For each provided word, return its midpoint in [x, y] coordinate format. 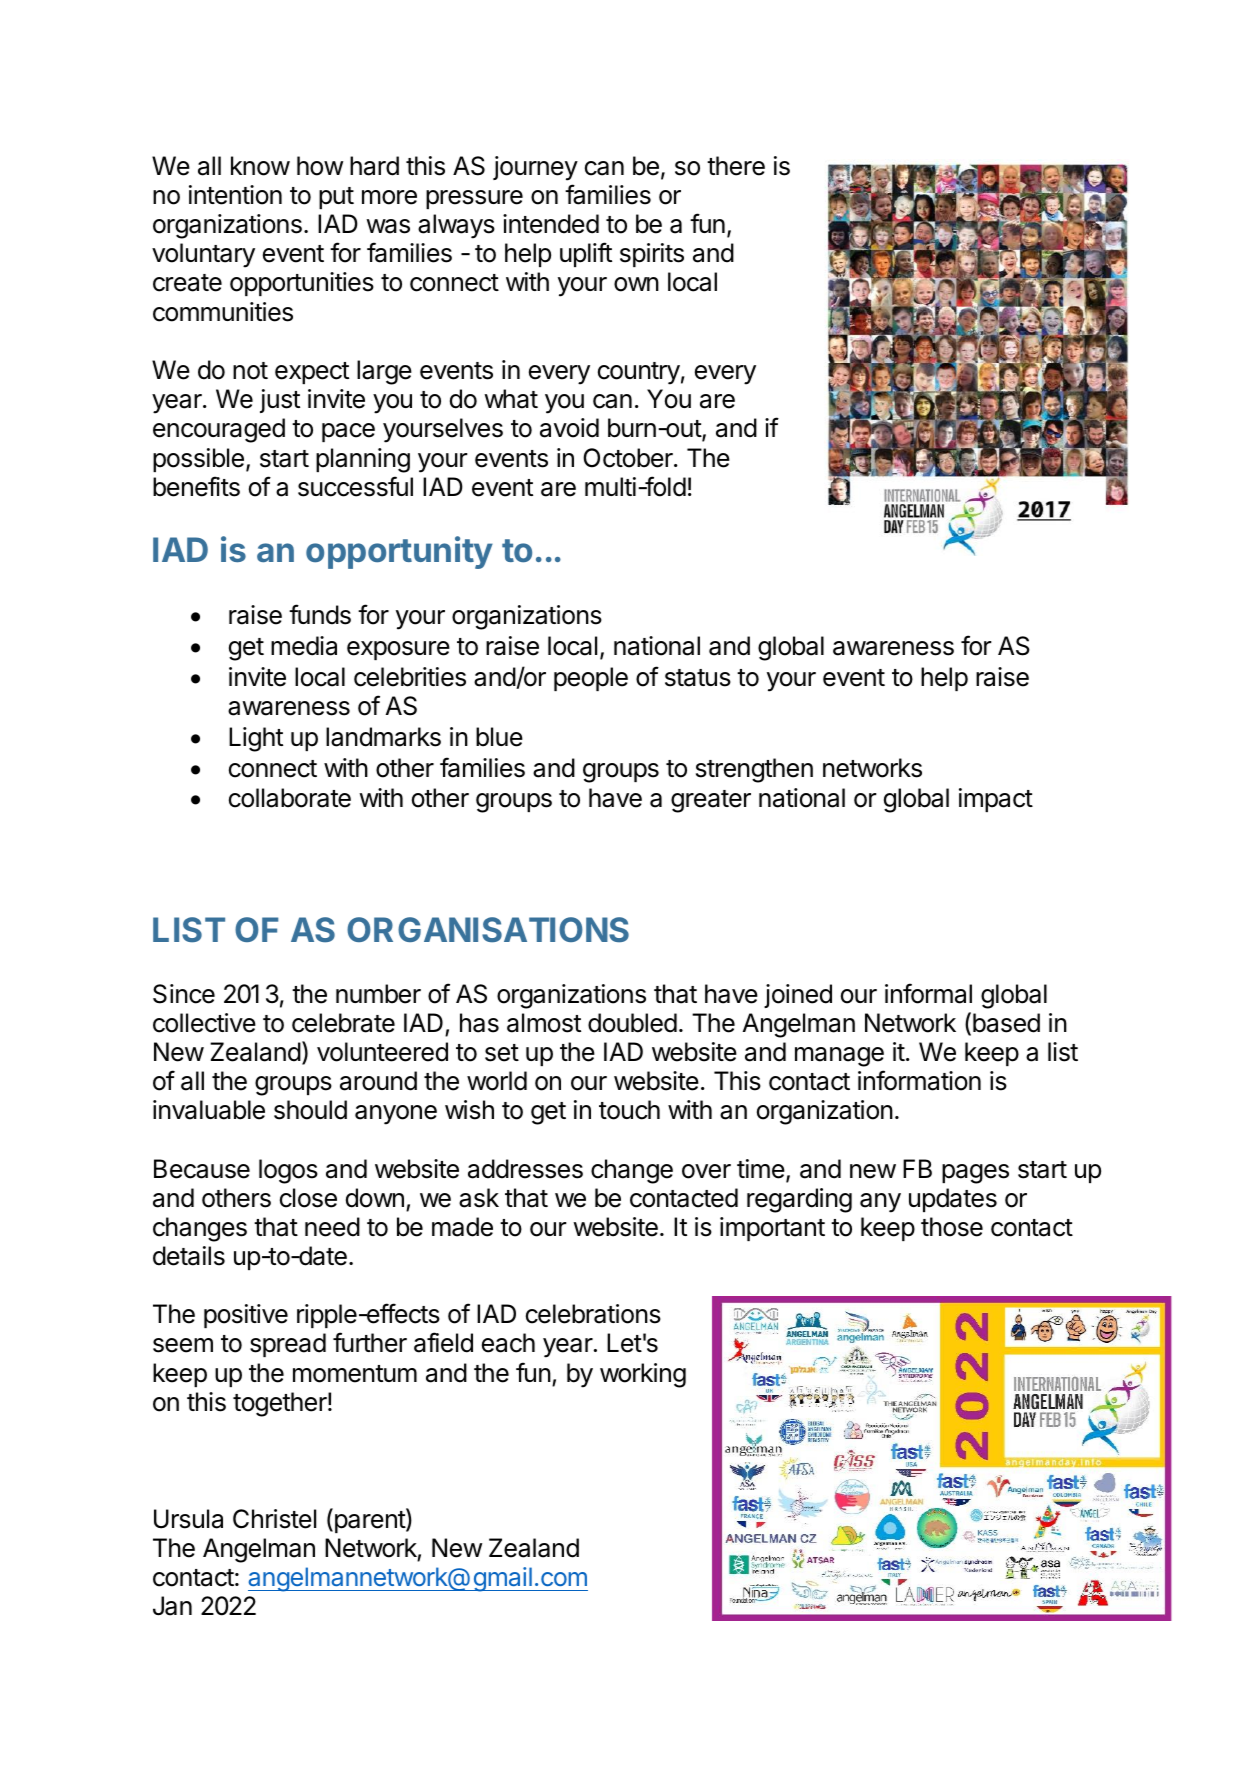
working [643, 1375]
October [629, 458]
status [698, 678]
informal [928, 993]
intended [551, 224]
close [308, 1198]
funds [320, 614]
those [952, 1227]
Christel [274, 1519]
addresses [525, 1169]
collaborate [290, 798]
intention [235, 195]
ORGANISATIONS [488, 930]
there [736, 166]
